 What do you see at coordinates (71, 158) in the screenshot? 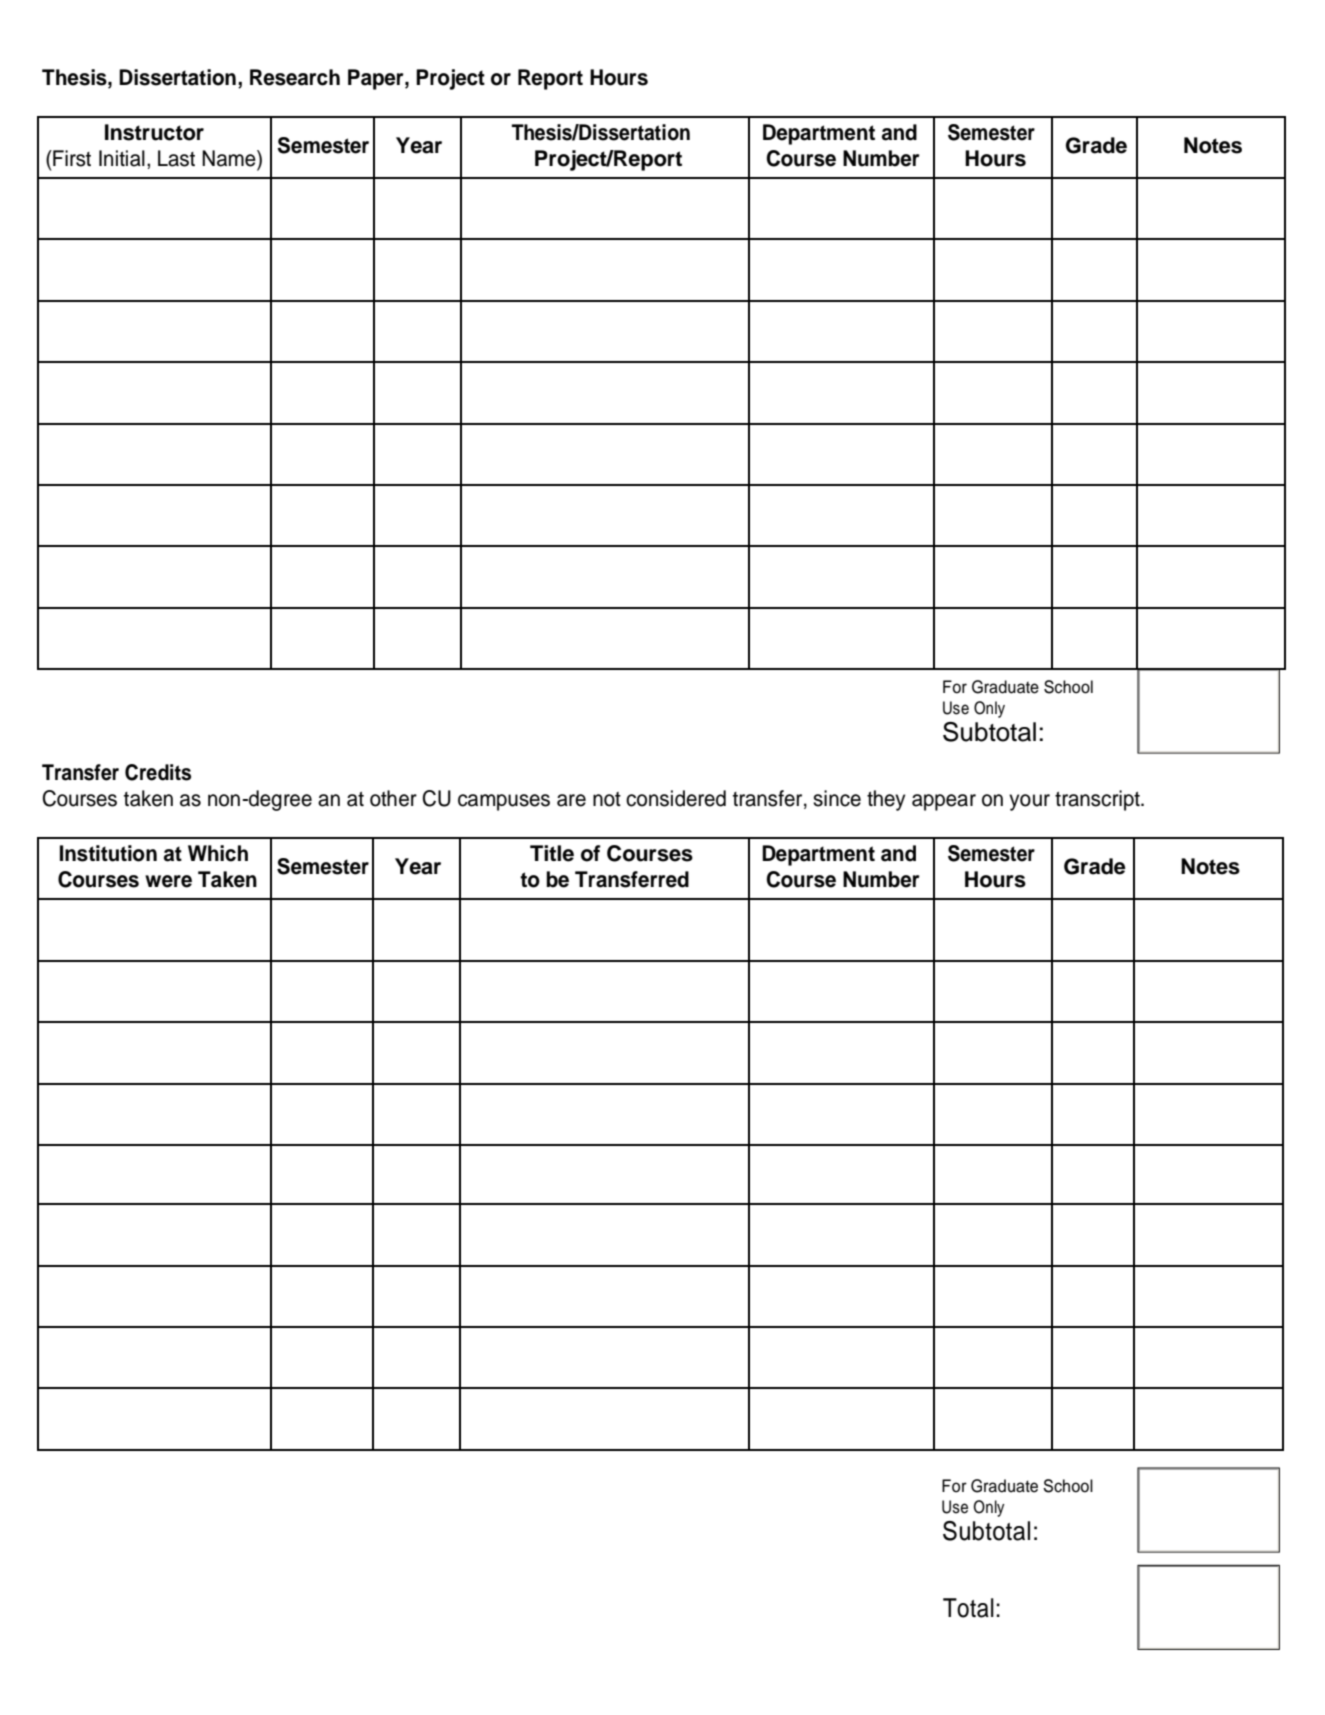
I see `First` at bounding box center [71, 158].
